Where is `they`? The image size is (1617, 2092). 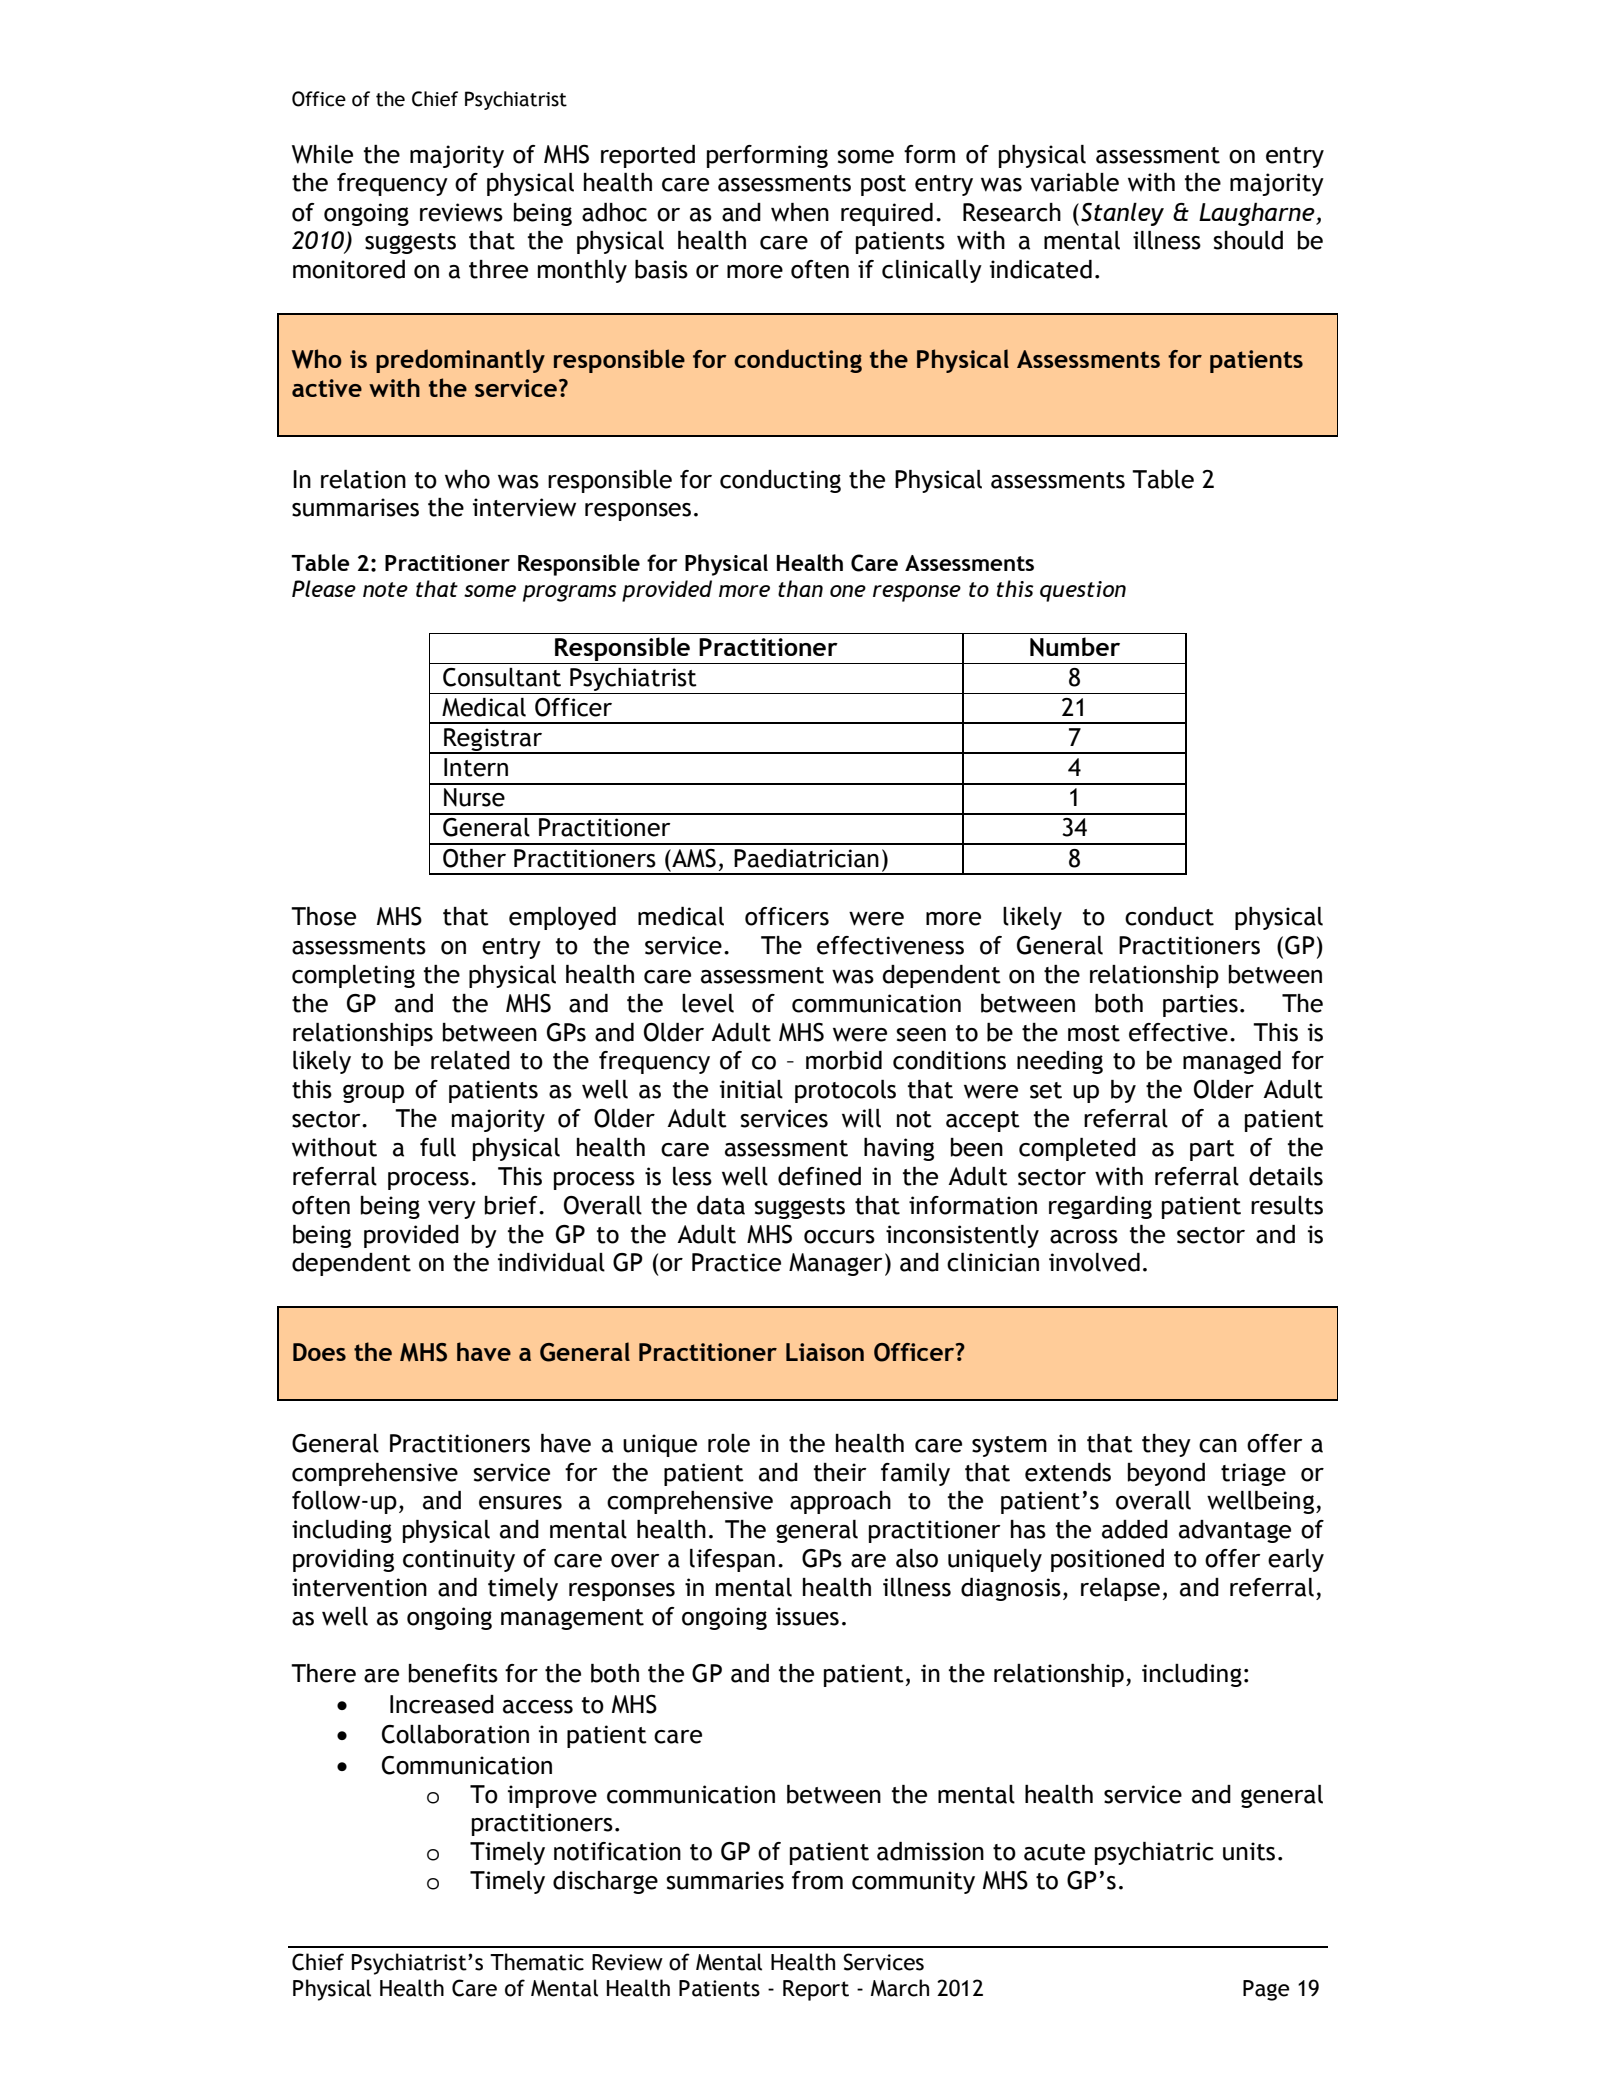 they is located at coordinates (1166, 1445).
